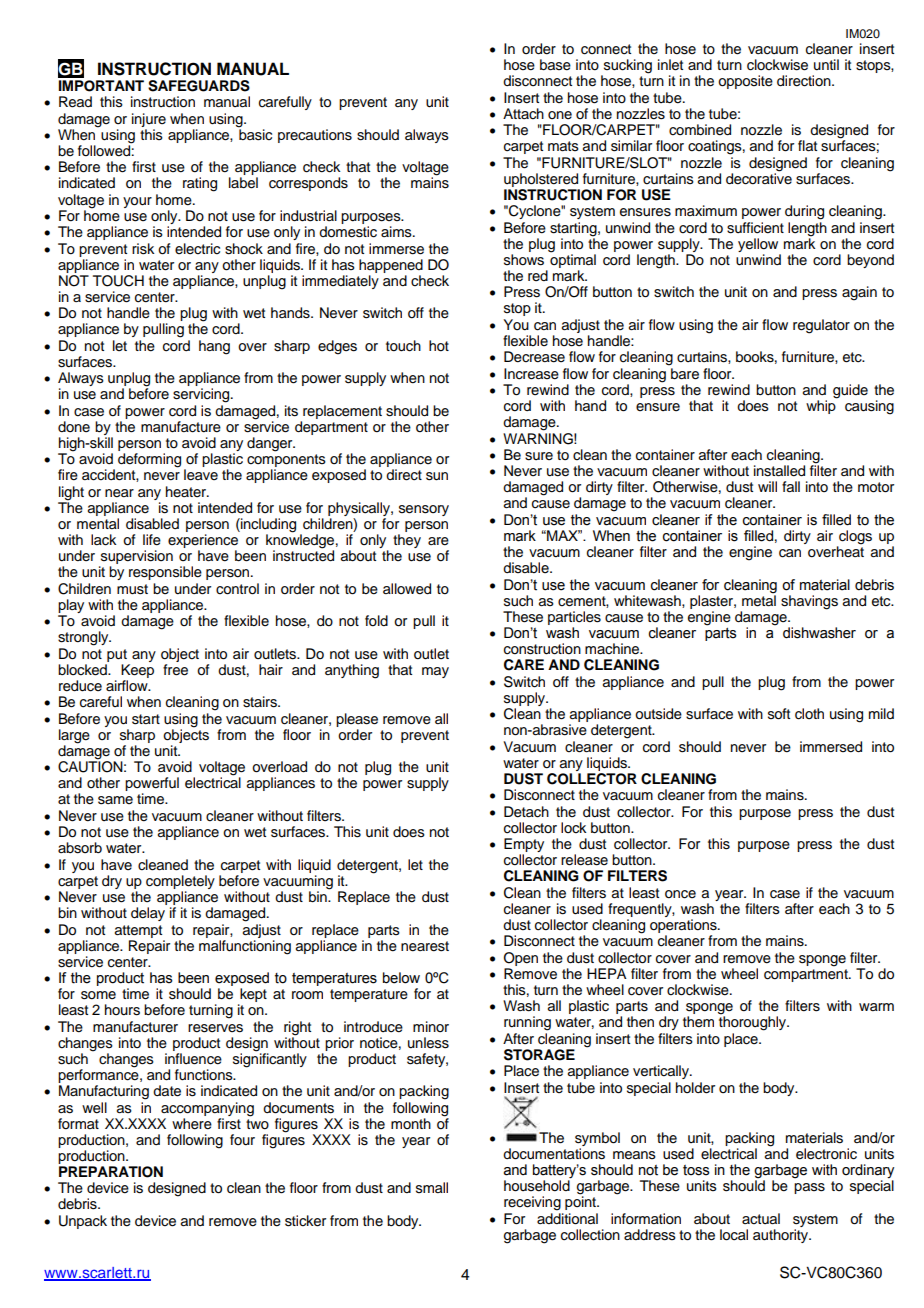  I want to click on Open, so click(521, 959).
